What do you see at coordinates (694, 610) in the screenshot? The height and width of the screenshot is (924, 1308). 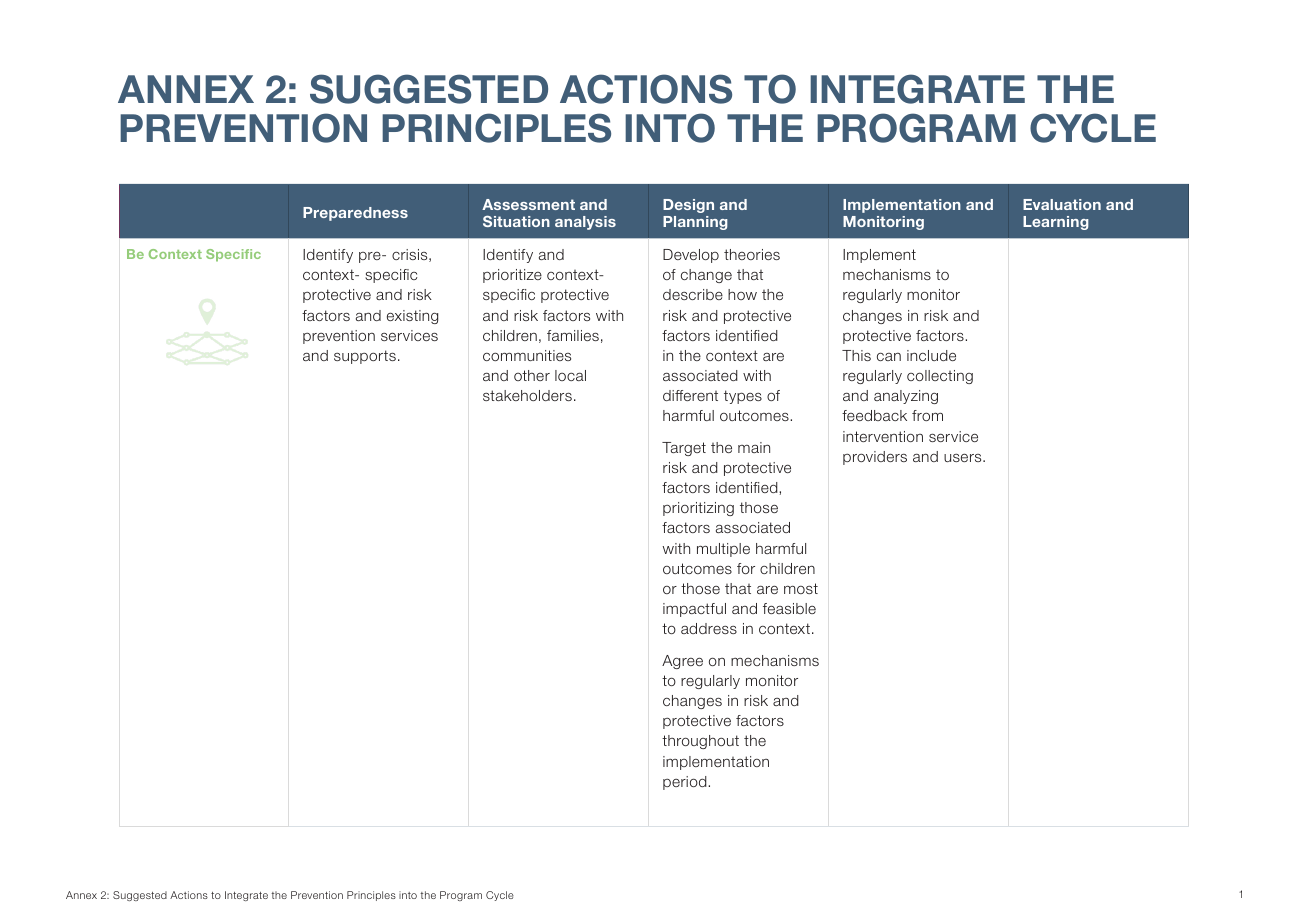 I see `impactful` at bounding box center [694, 610].
